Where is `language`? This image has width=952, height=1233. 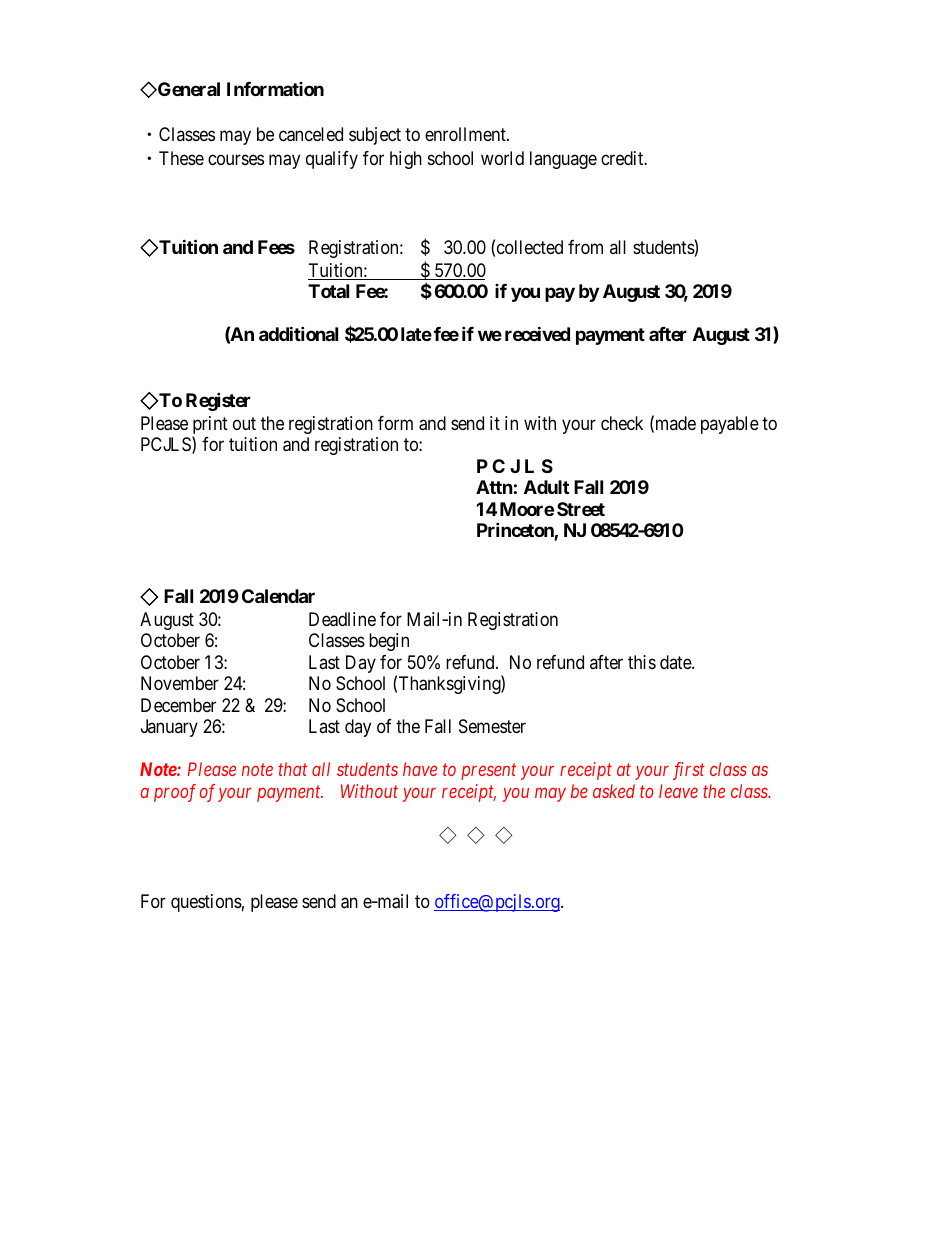
language is located at coordinates (563, 160).
